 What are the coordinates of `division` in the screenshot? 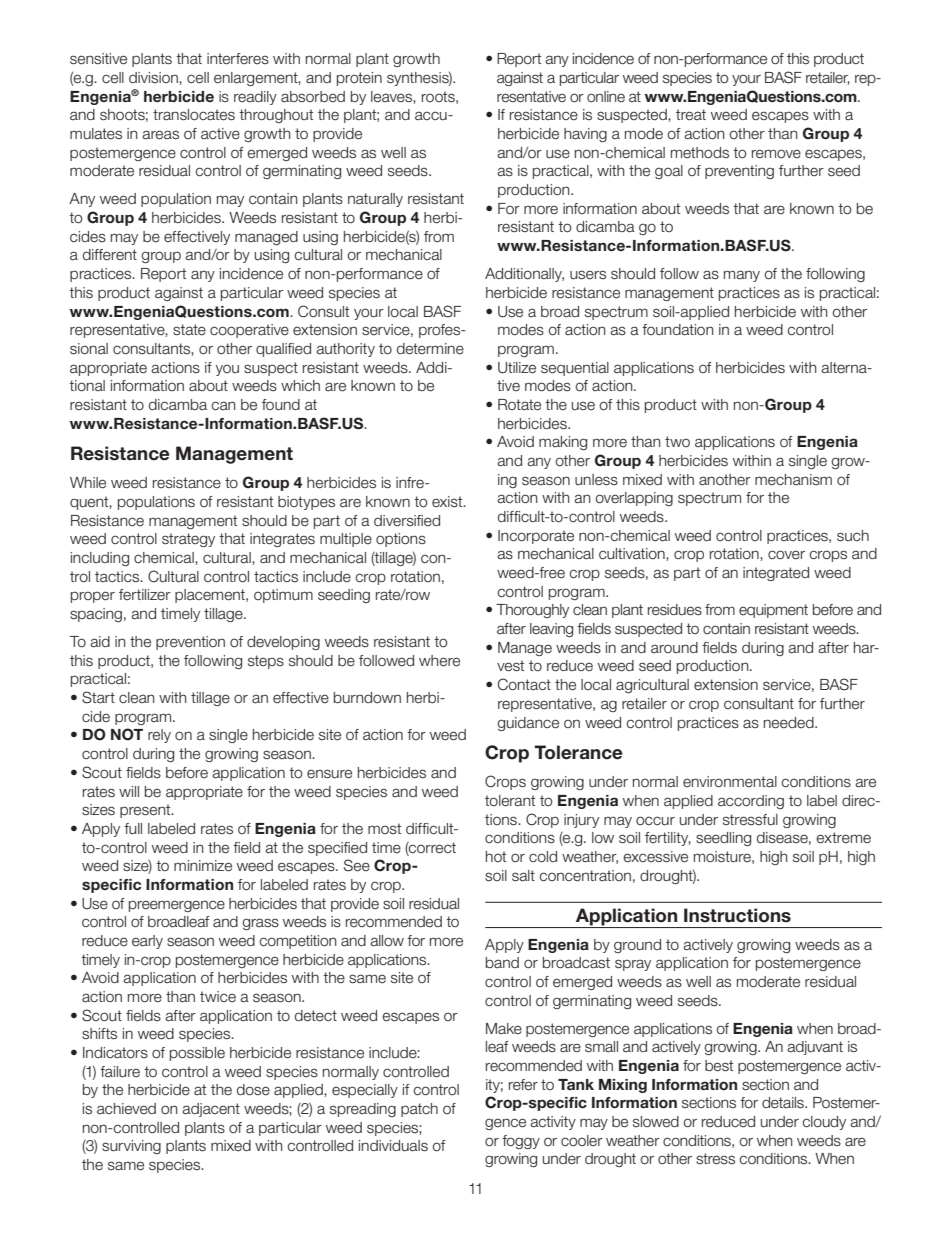 It's located at (154, 77).
